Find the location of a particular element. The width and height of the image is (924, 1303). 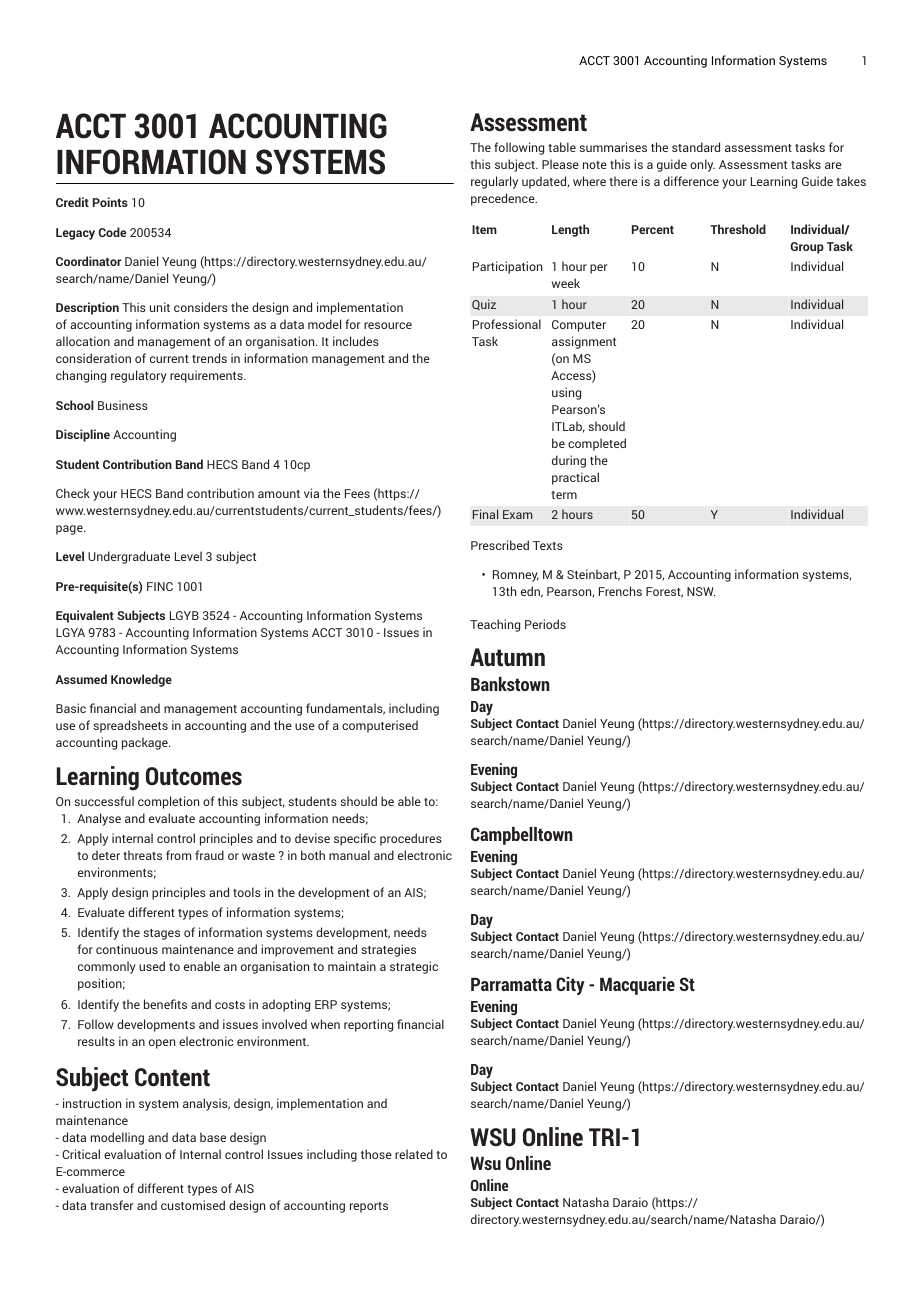

related is located at coordinates (414, 1154).
